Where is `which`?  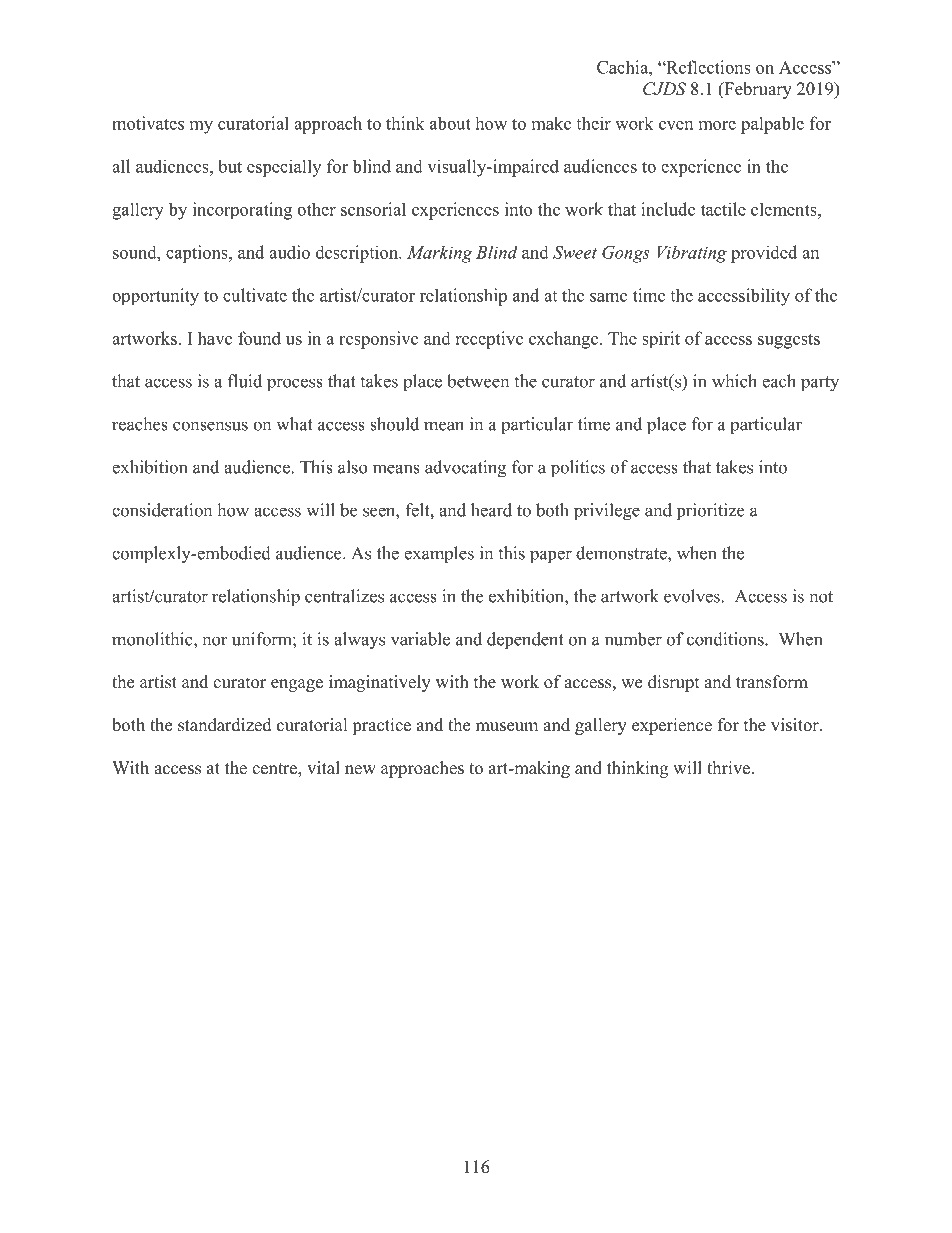 which is located at coordinates (734, 381).
